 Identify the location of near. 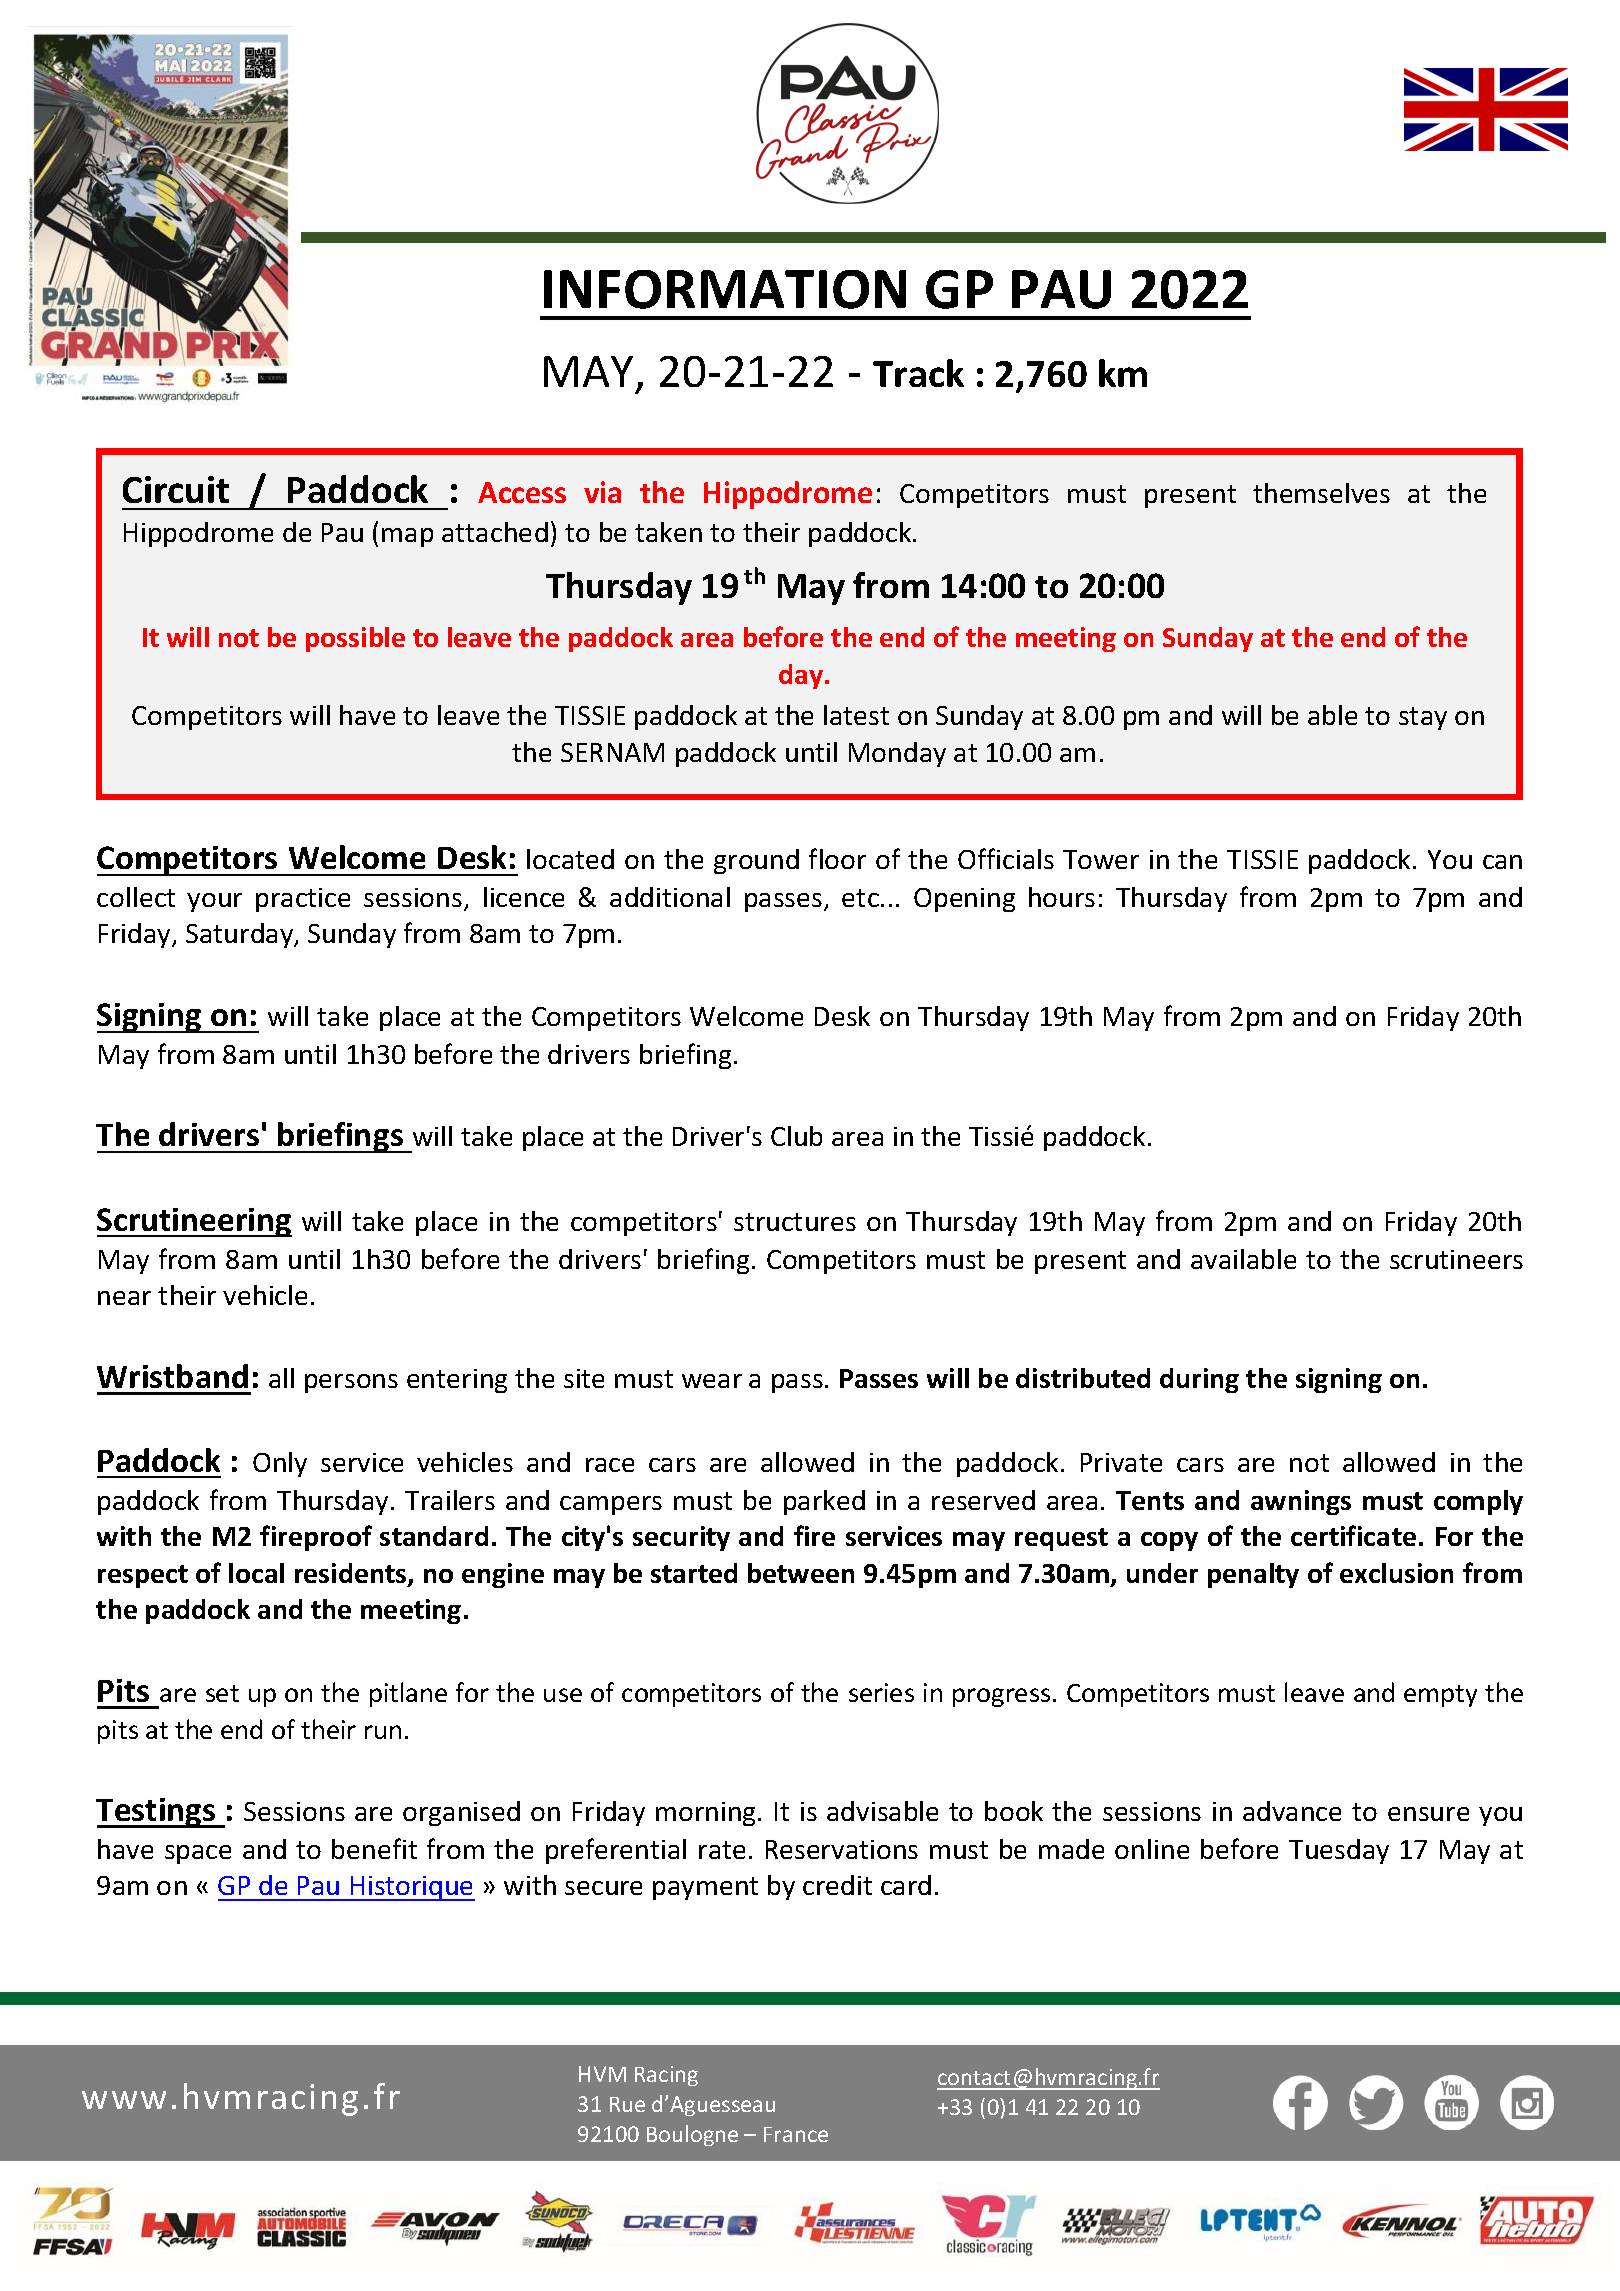
(124, 1298).
